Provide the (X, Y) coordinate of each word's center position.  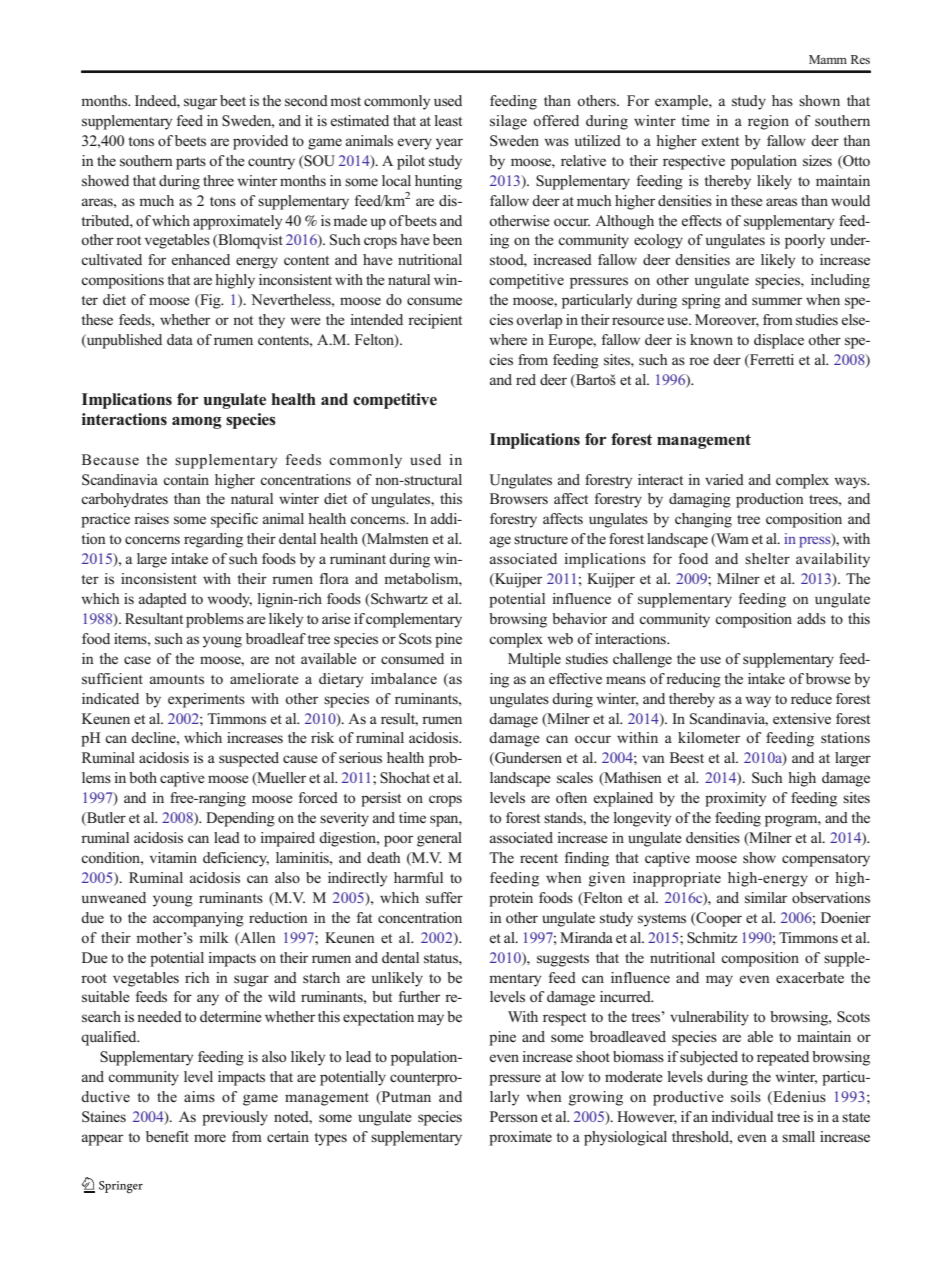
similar (766, 898)
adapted (163, 600)
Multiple (534, 660)
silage (508, 122)
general (439, 839)
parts (191, 163)
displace (779, 341)
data (180, 339)
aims (199, 1096)
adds (811, 618)
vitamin (173, 857)
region (768, 122)
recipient (435, 321)
